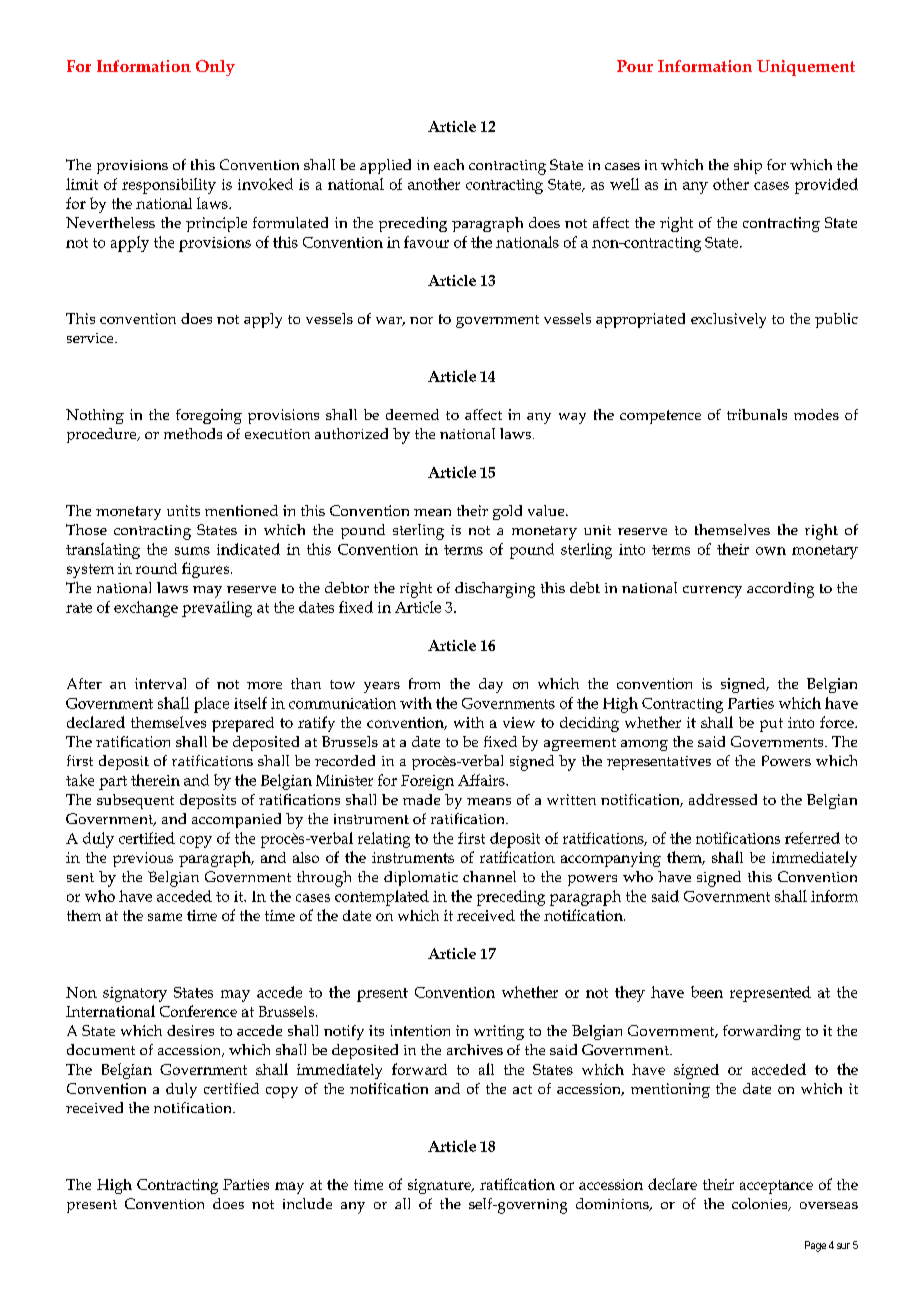  I want to click on referred, so click(812, 838).
